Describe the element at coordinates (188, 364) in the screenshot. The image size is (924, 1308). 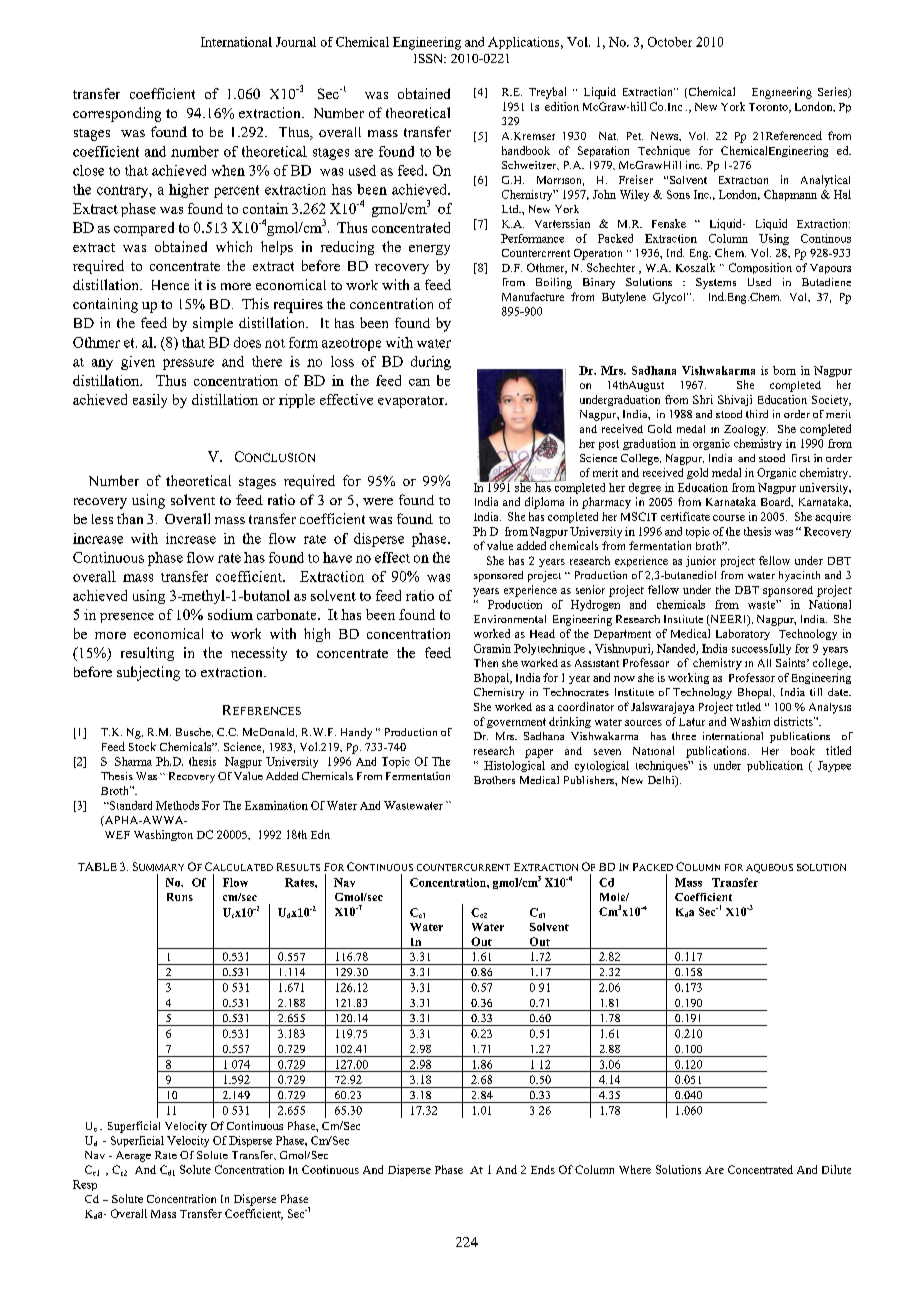
I see `pressure` at that location.
